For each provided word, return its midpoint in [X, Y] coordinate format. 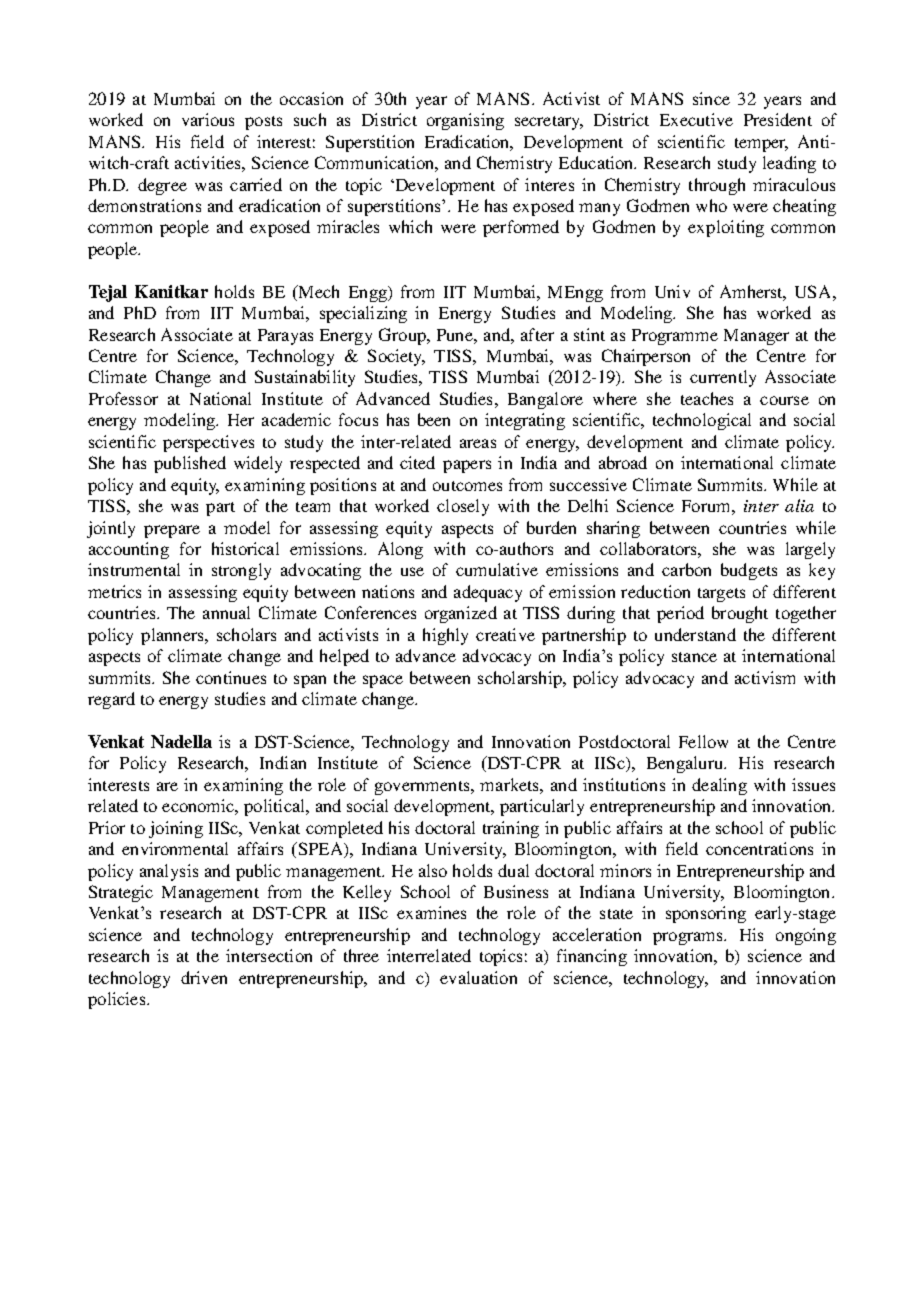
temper [761, 145]
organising [465, 121]
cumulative [497, 569]
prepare [172, 531]
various [208, 119]
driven [204, 977]
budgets [749, 571]
